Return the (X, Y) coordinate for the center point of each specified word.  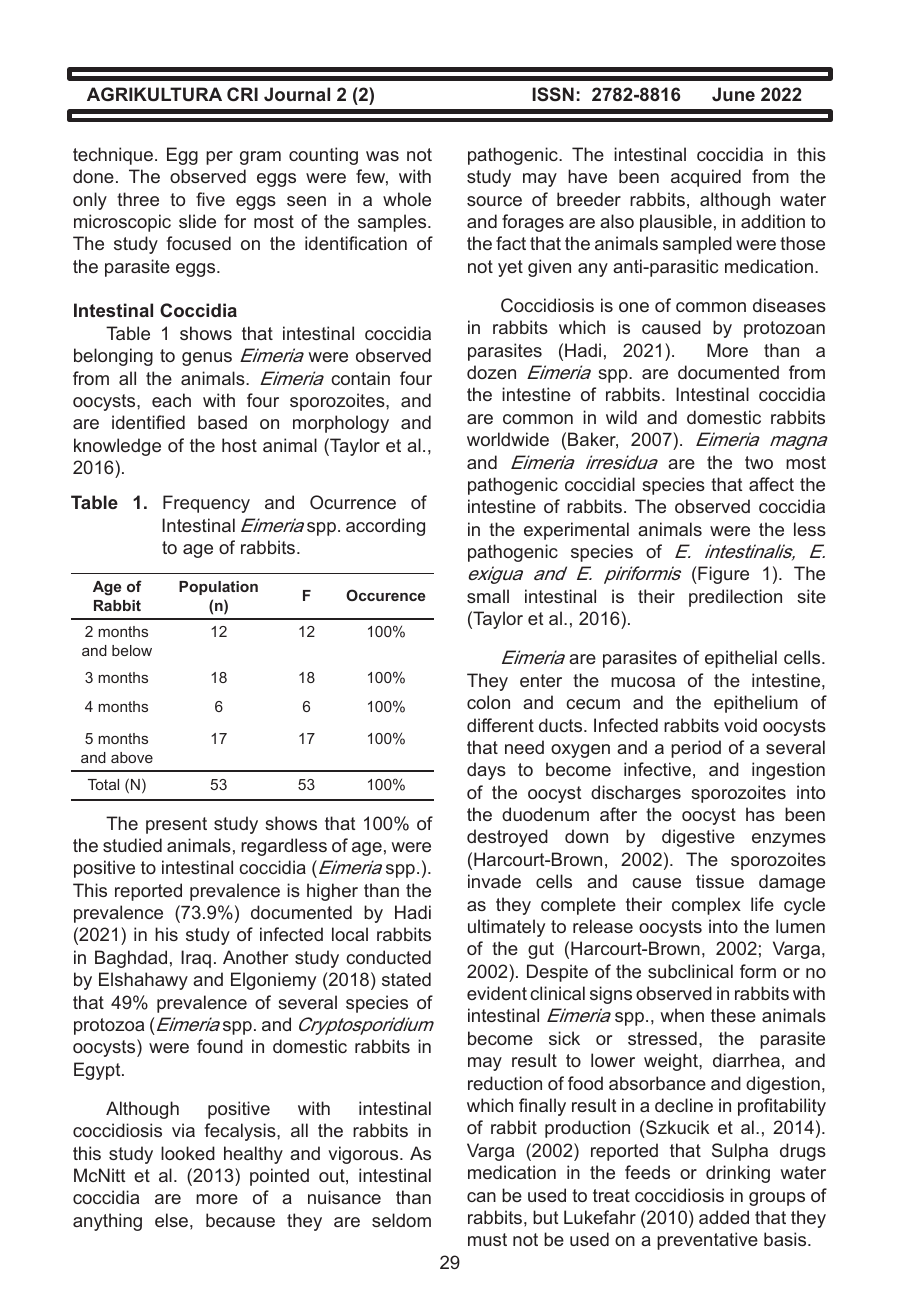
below (132, 650)
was (382, 156)
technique (113, 156)
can (481, 1197)
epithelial (741, 659)
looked (188, 1153)
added (724, 1217)
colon (488, 702)
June (733, 94)
